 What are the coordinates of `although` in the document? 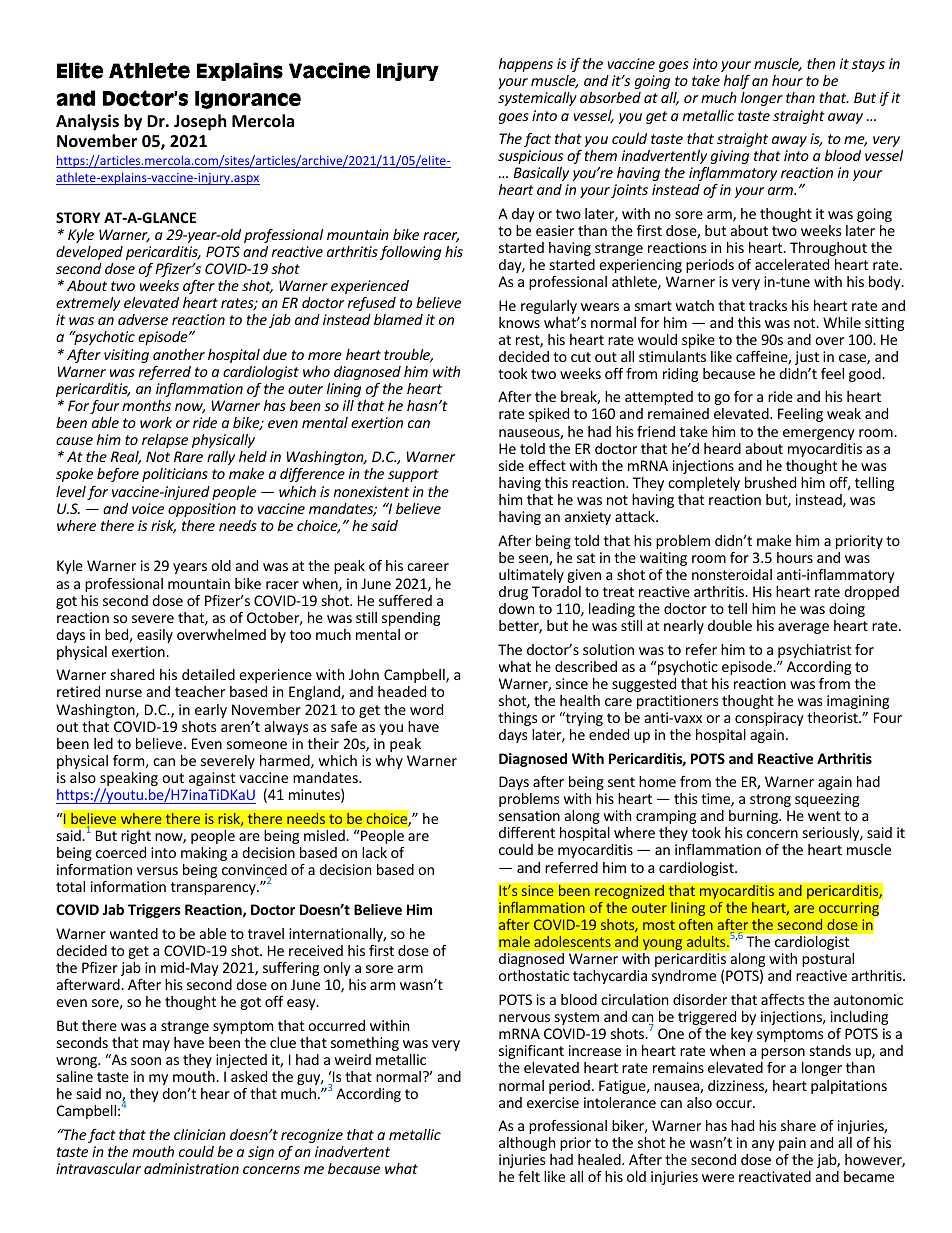 It's located at (527, 1144).
